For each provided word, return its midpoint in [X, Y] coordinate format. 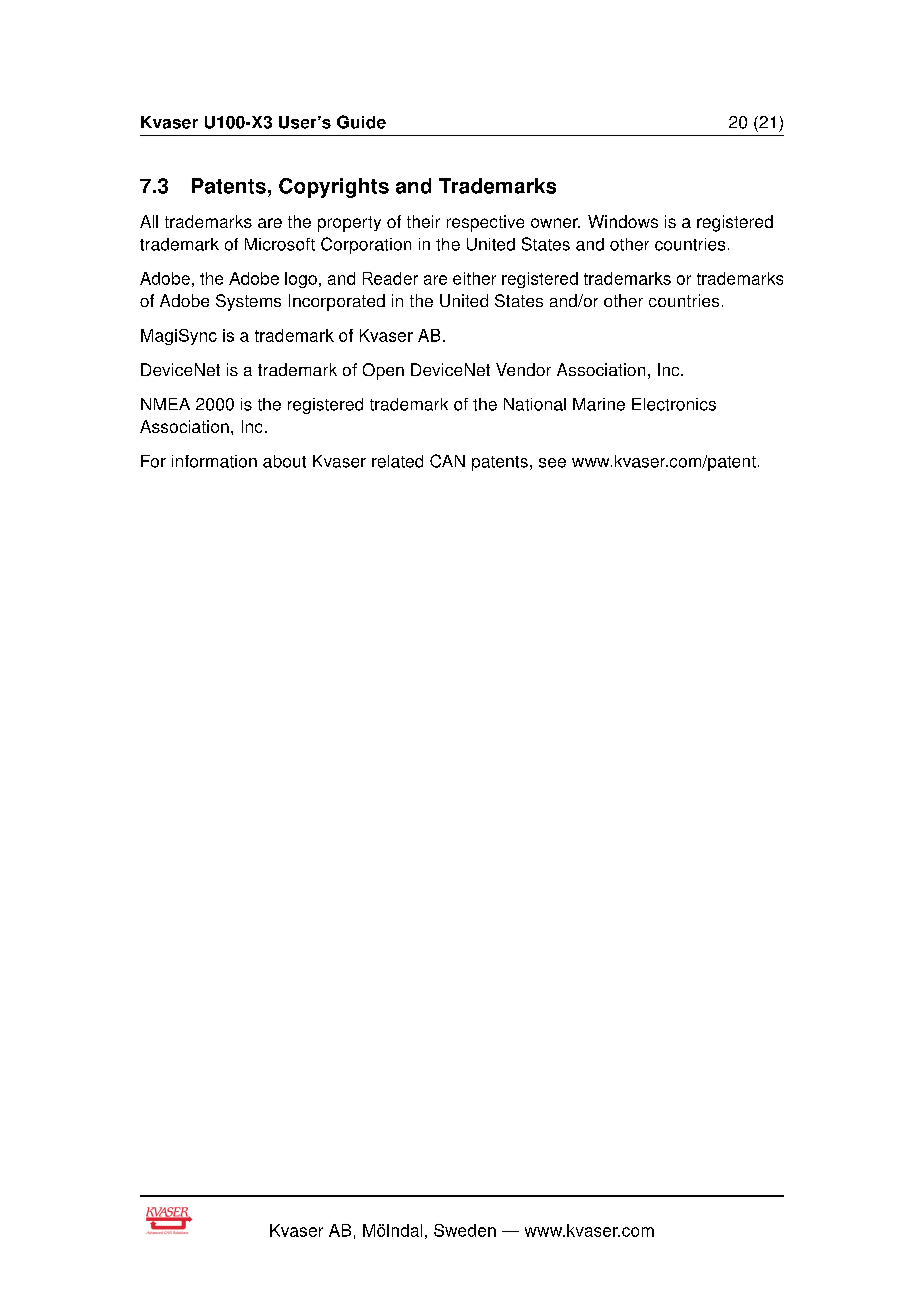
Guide [361, 122]
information [214, 461]
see [552, 463]
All [149, 221]
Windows [623, 221]
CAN [447, 461]
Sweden [465, 1230]
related [397, 461]
